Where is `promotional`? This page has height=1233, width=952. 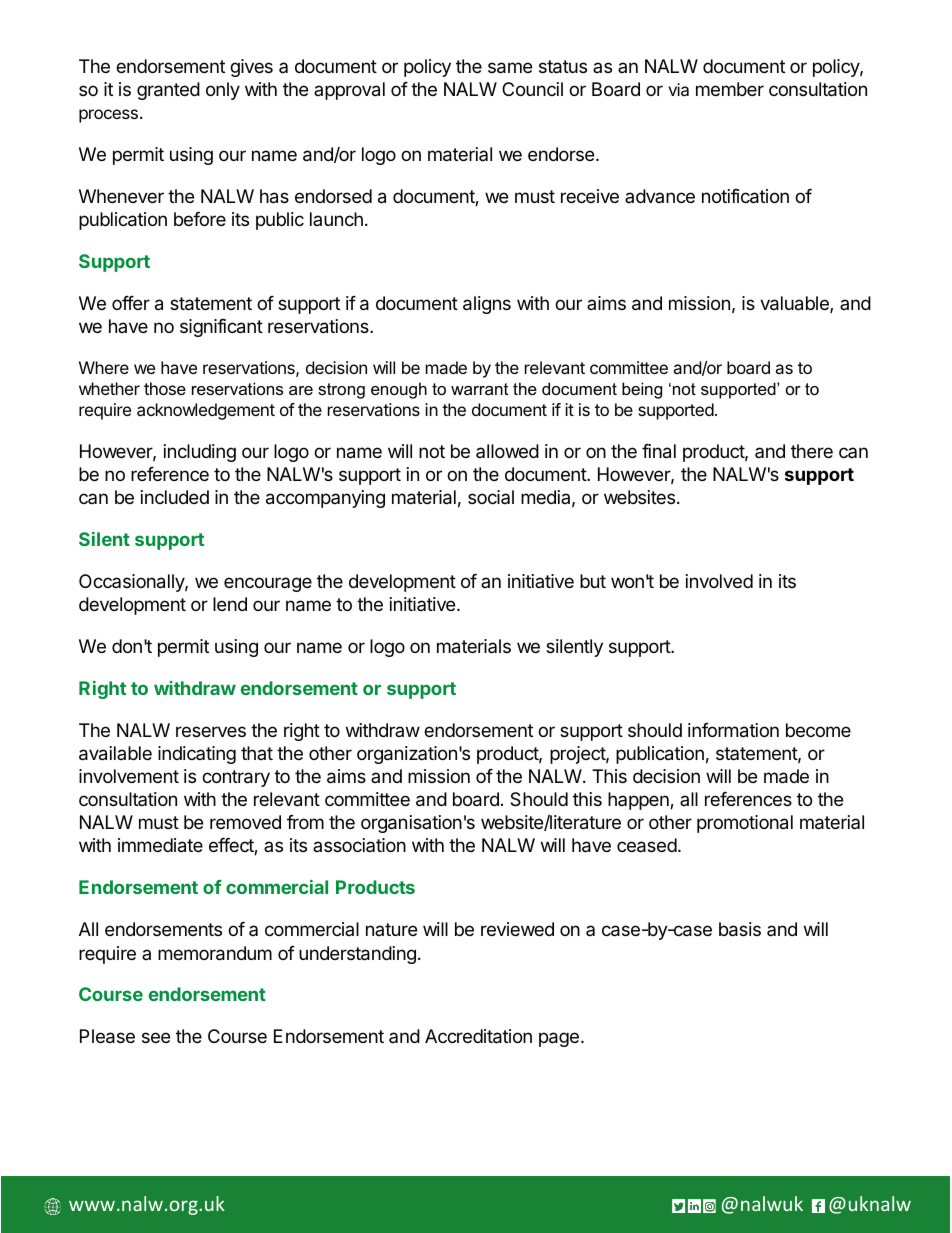
promotional is located at coordinates (745, 824).
